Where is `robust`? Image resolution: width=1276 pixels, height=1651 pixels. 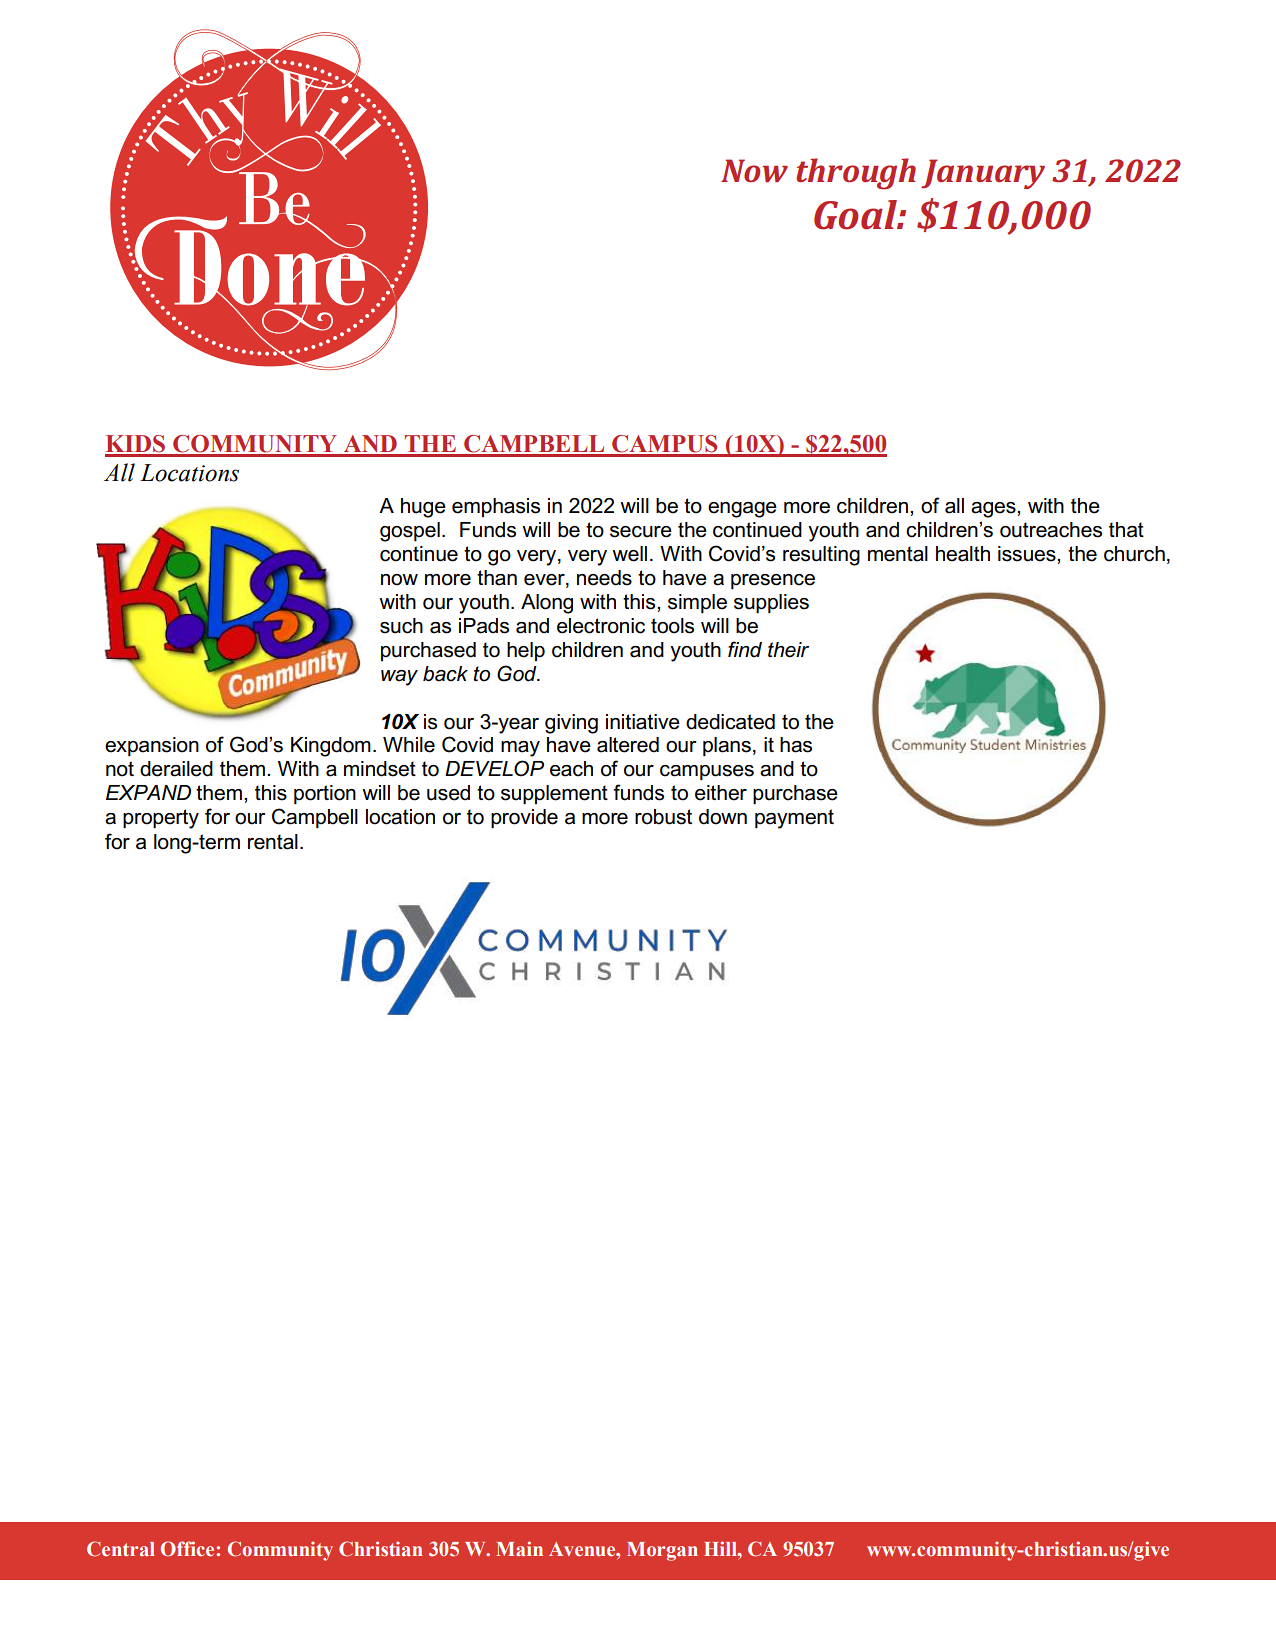 robust is located at coordinates (663, 817).
